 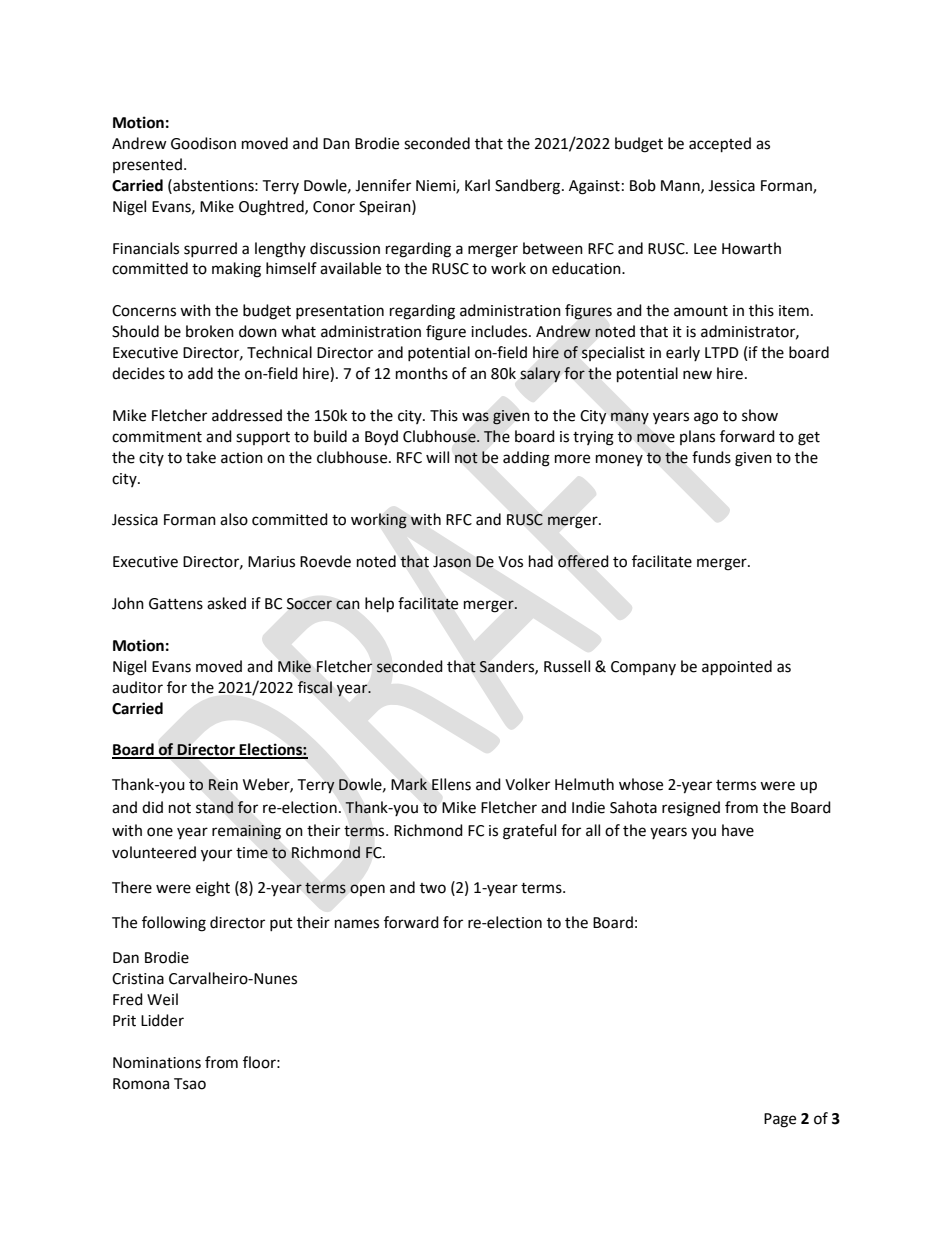 What do you see at coordinates (247, 415) in the screenshot?
I see `addressed` at bounding box center [247, 415].
